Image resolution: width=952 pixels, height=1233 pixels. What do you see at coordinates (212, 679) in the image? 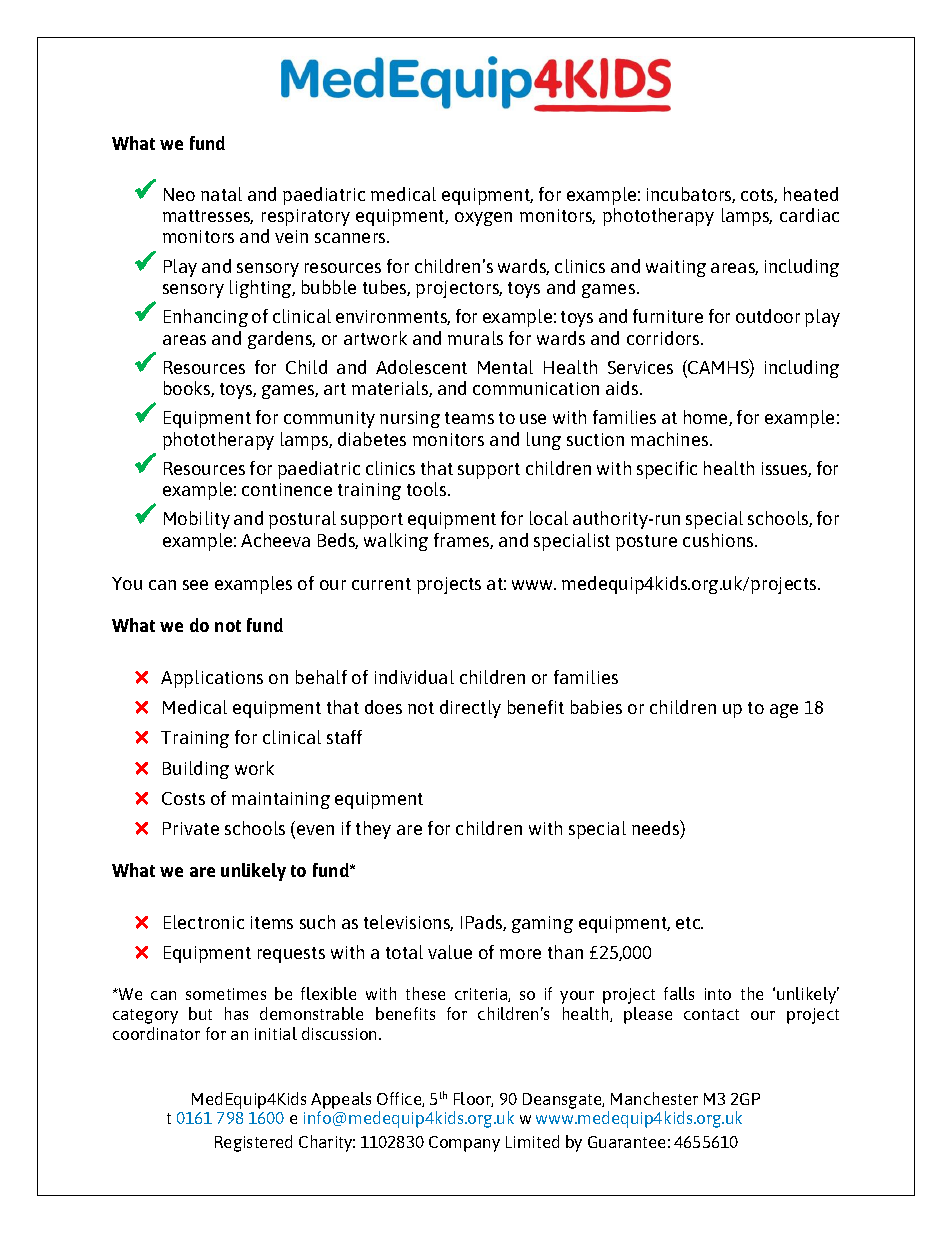
I see `Applications` at bounding box center [212, 679].
